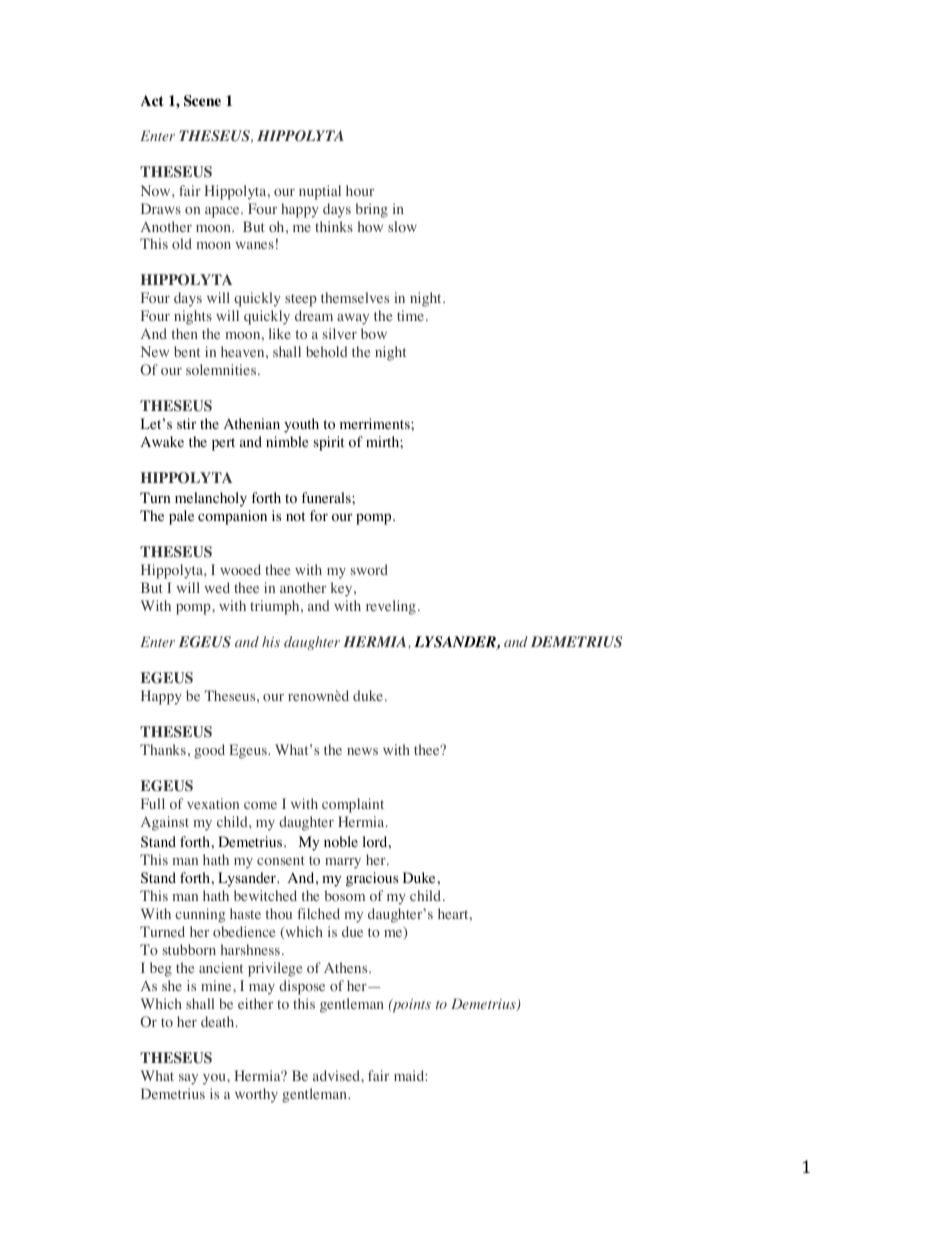 The image size is (952, 1233). I want to click on Scene, so click(202, 101).
